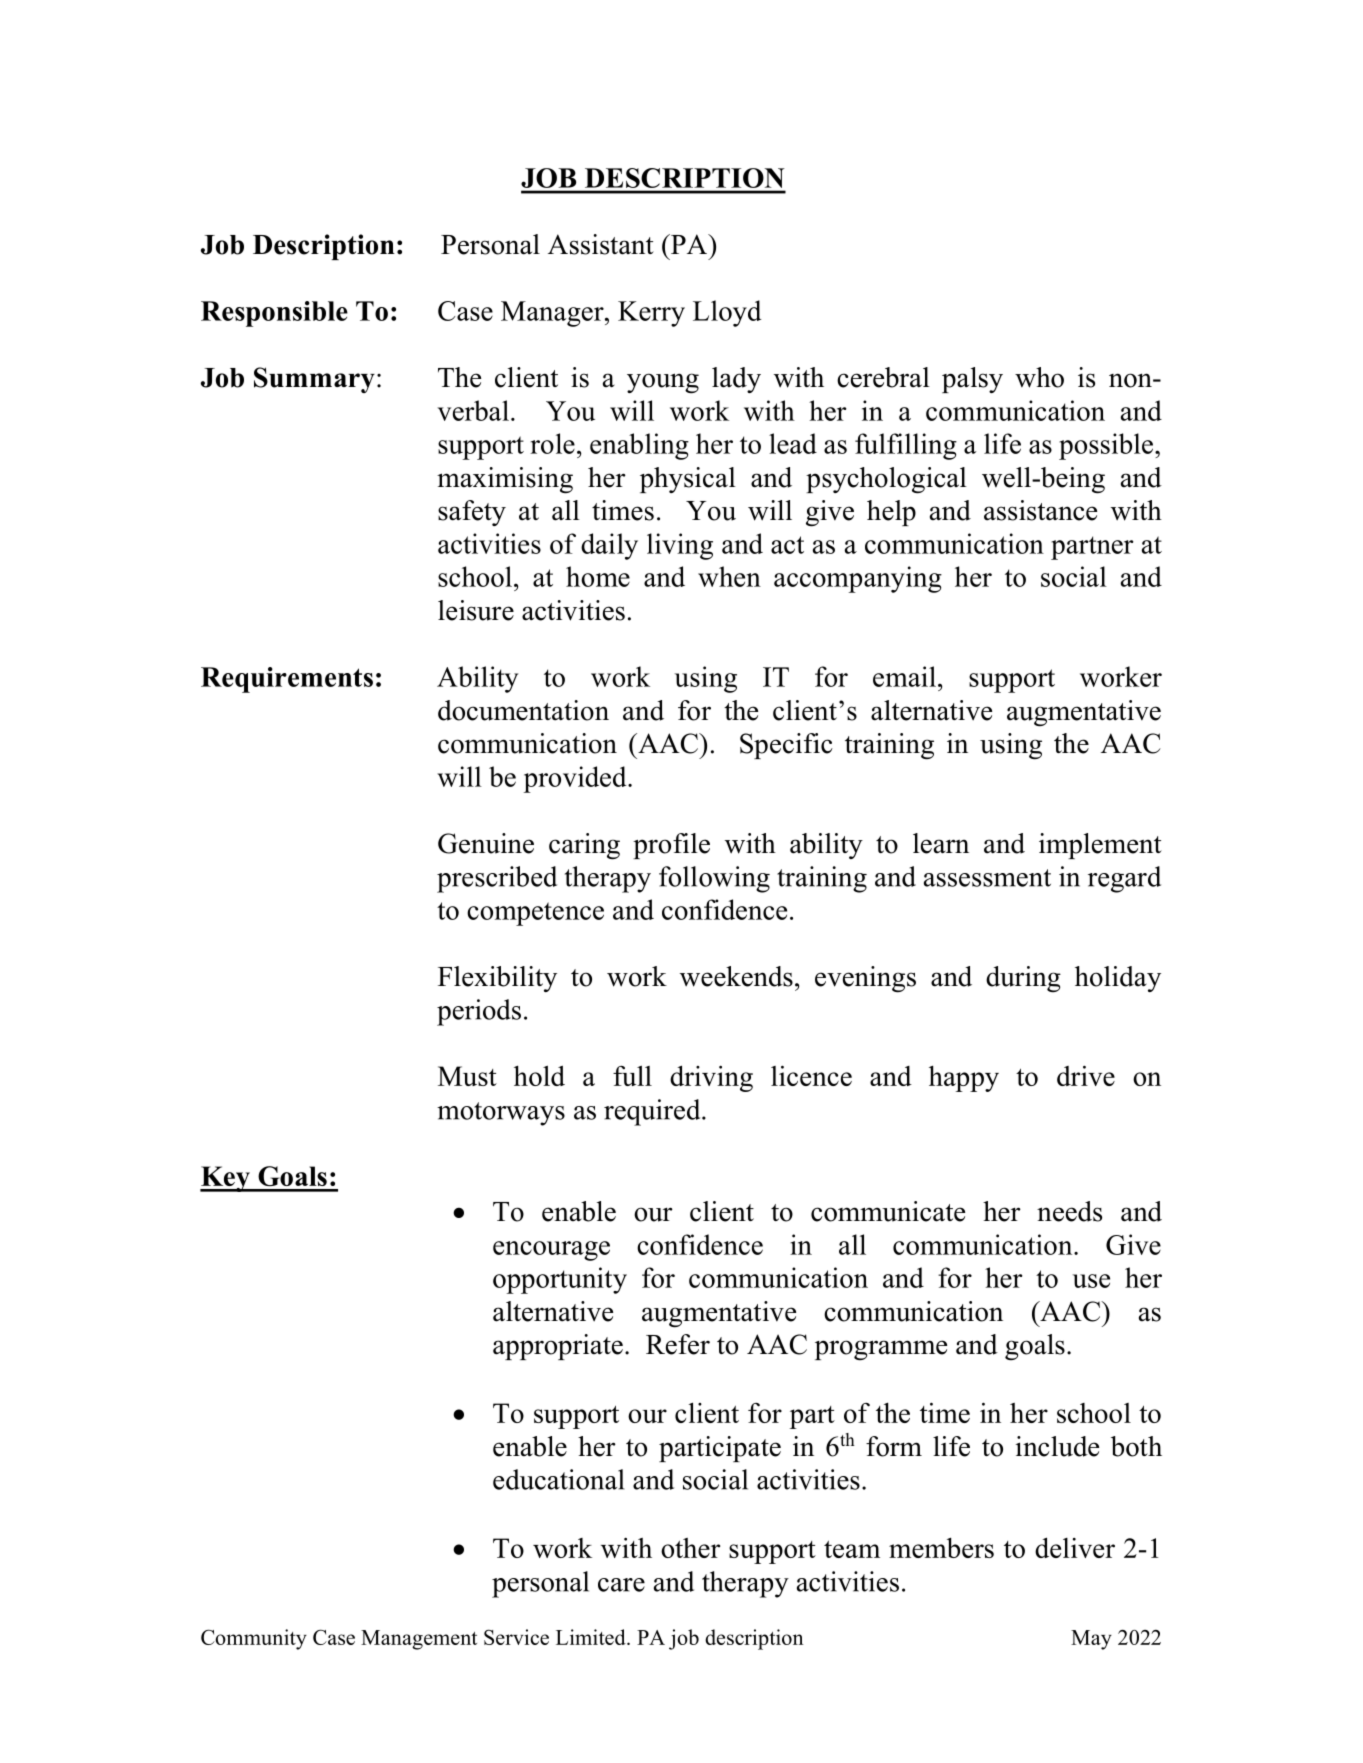 The width and height of the document is (1363, 1763). What do you see at coordinates (904, 676) in the document?
I see `email` at bounding box center [904, 676].
